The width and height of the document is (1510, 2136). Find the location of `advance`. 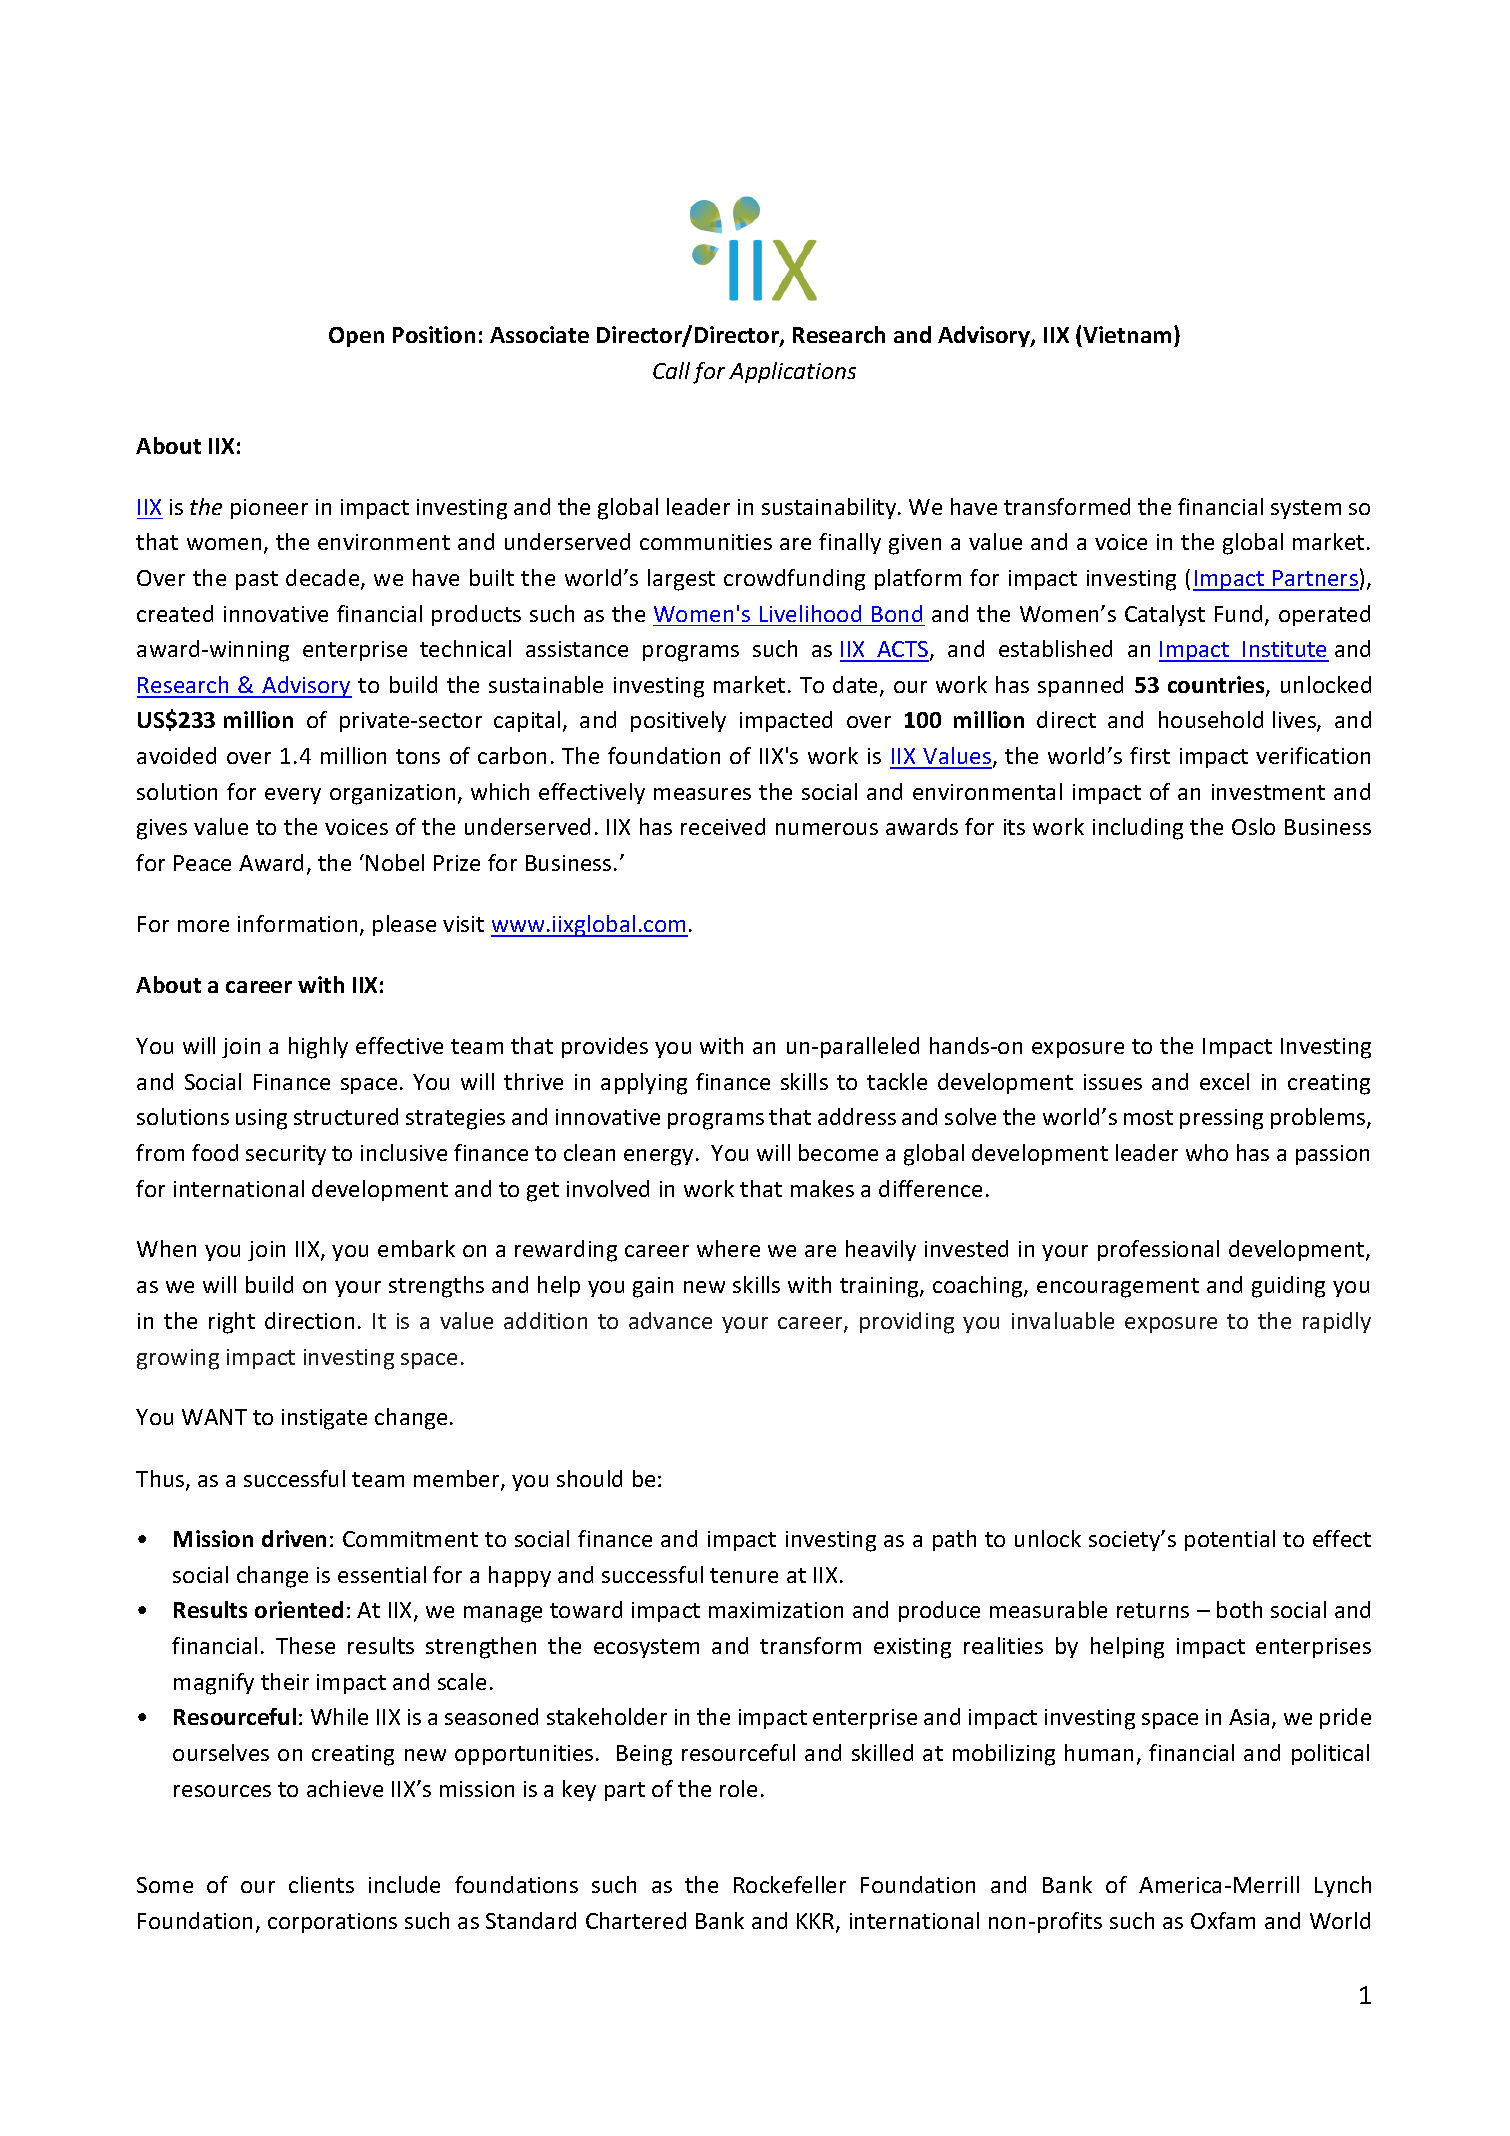

advance is located at coordinates (670, 1320).
